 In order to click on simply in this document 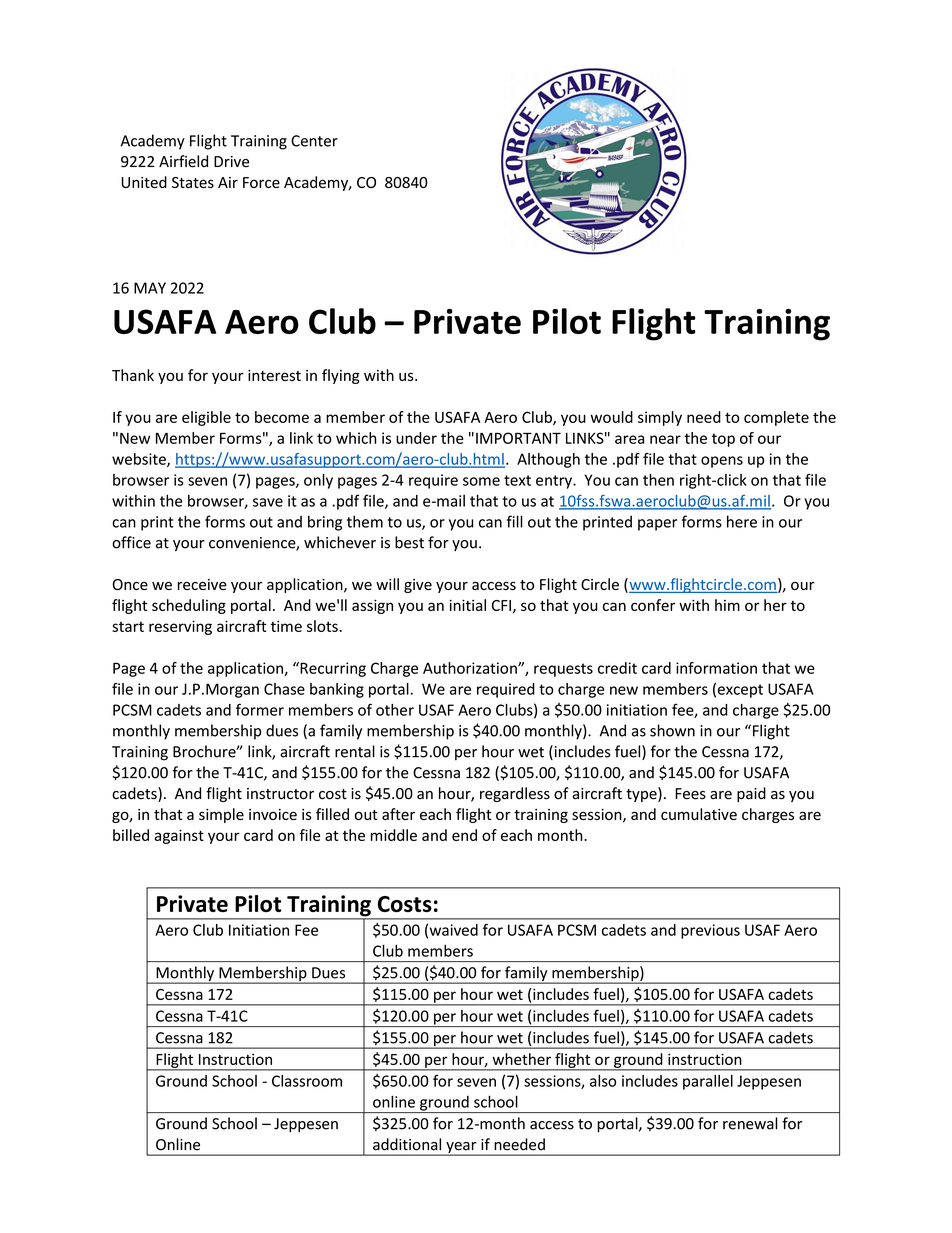, I will do `click(660, 418)`.
